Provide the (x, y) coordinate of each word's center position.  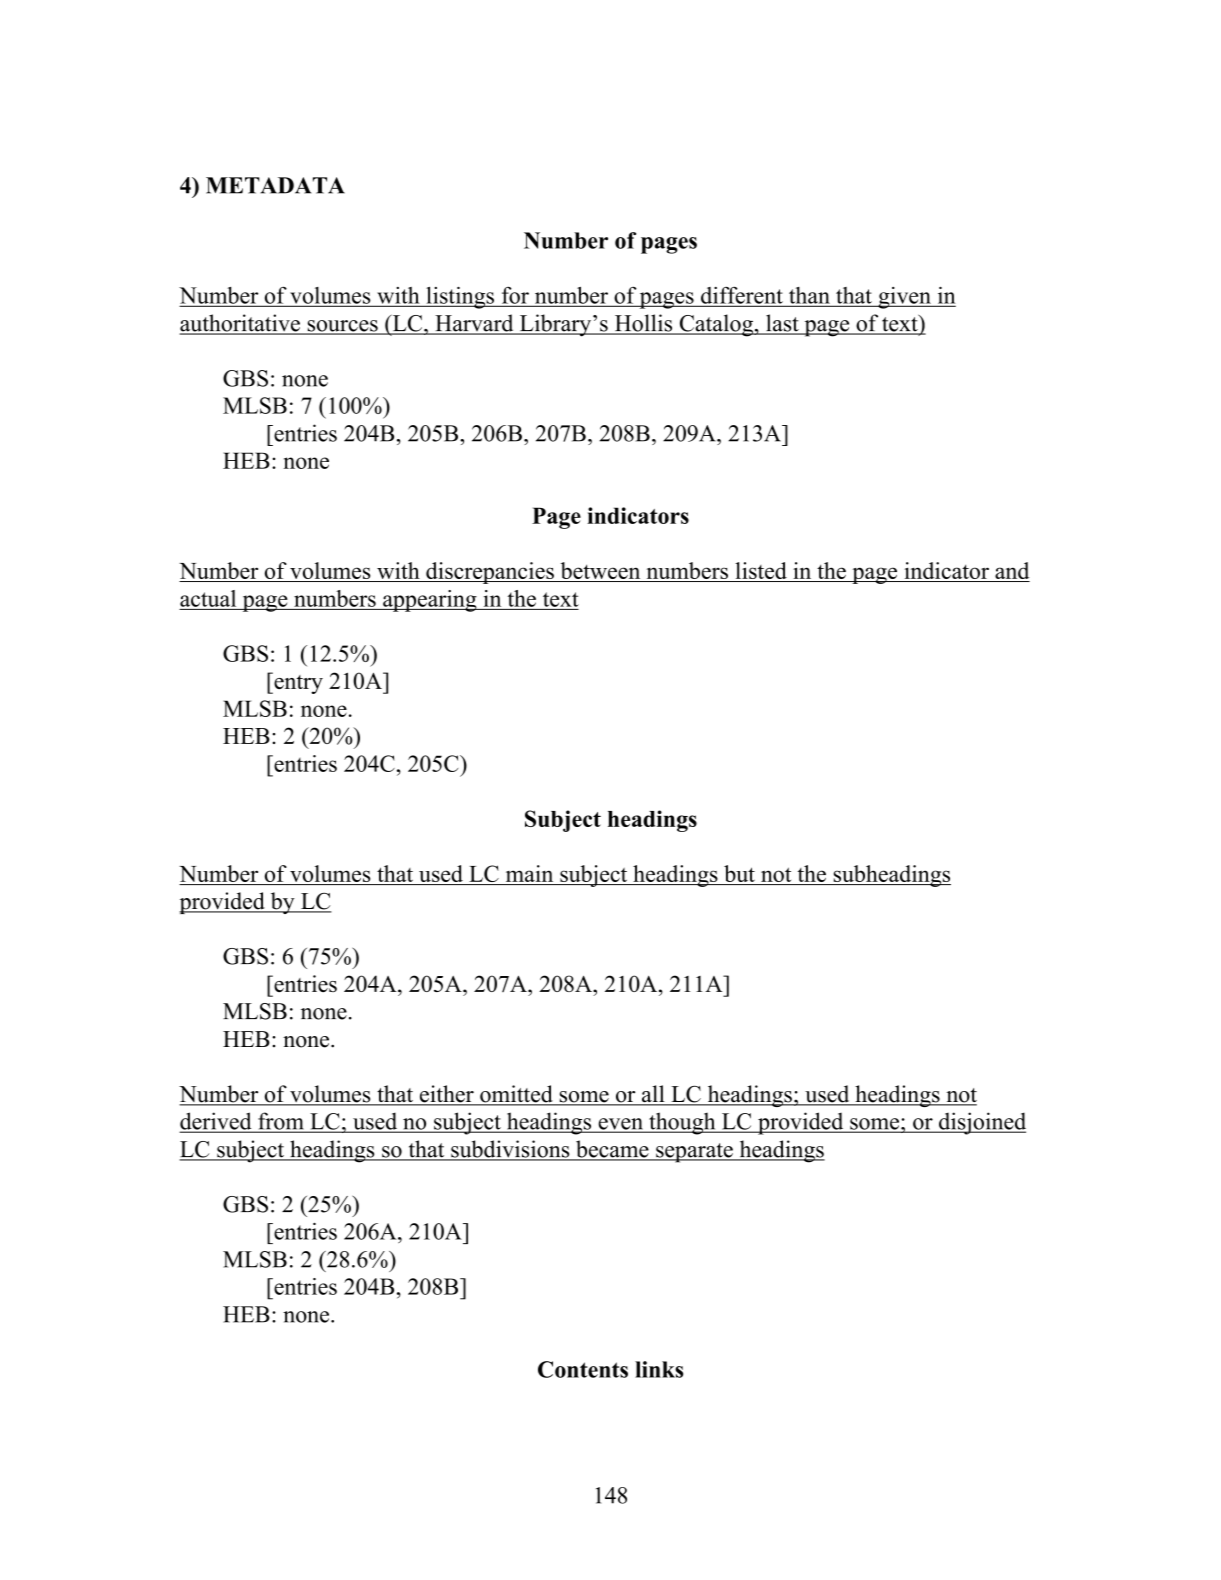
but (739, 875)
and (1012, 570)
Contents (583, 1369)
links (659, 1369)
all (653, 1095)
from (281, 1122)
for (515, 296)
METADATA (275, 185)
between (600, 570)
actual (208, 598)
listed (761, 570)
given (904, 298)
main (529, 873)
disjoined (981, 1123)
